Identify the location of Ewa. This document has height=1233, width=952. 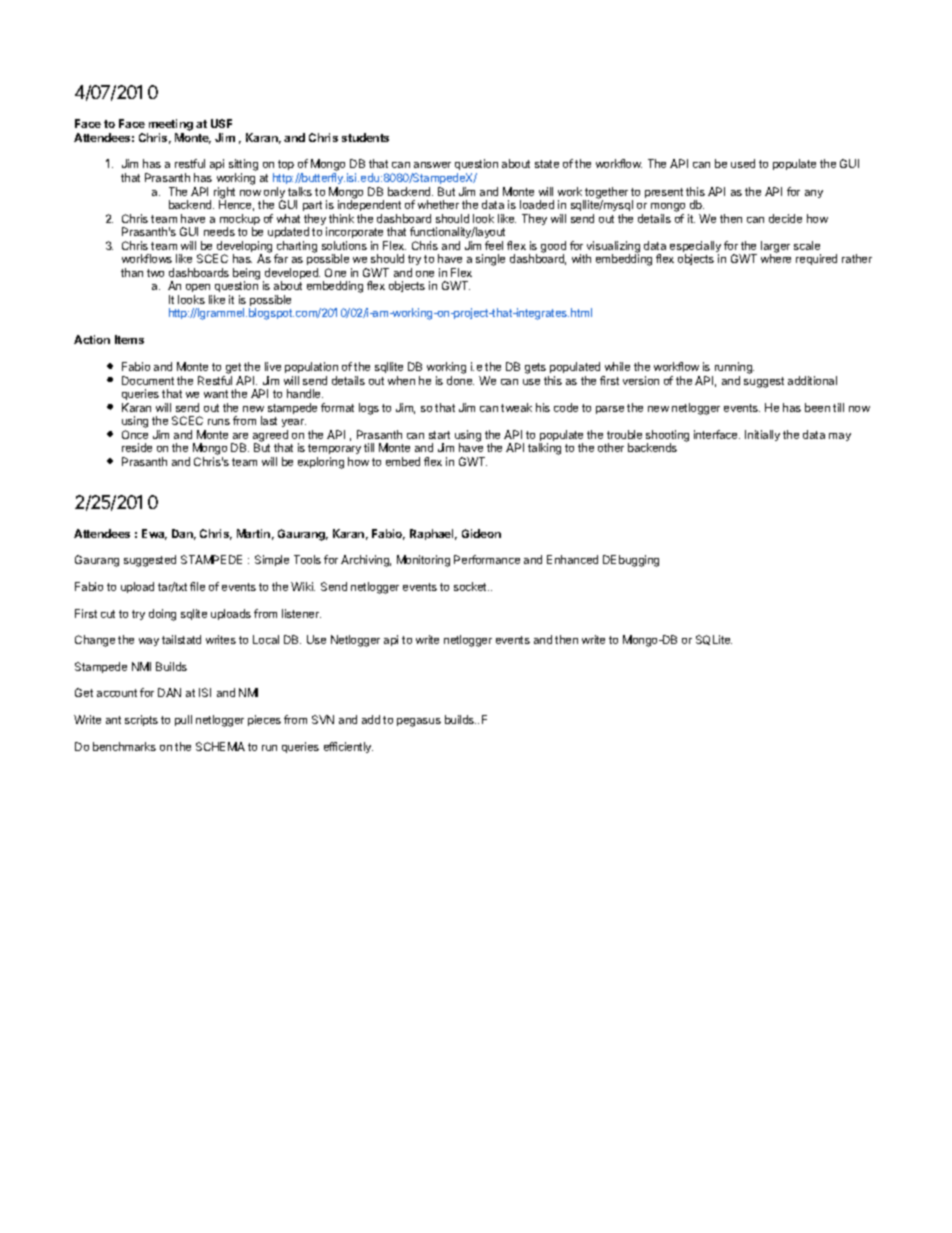
(154, 534).
